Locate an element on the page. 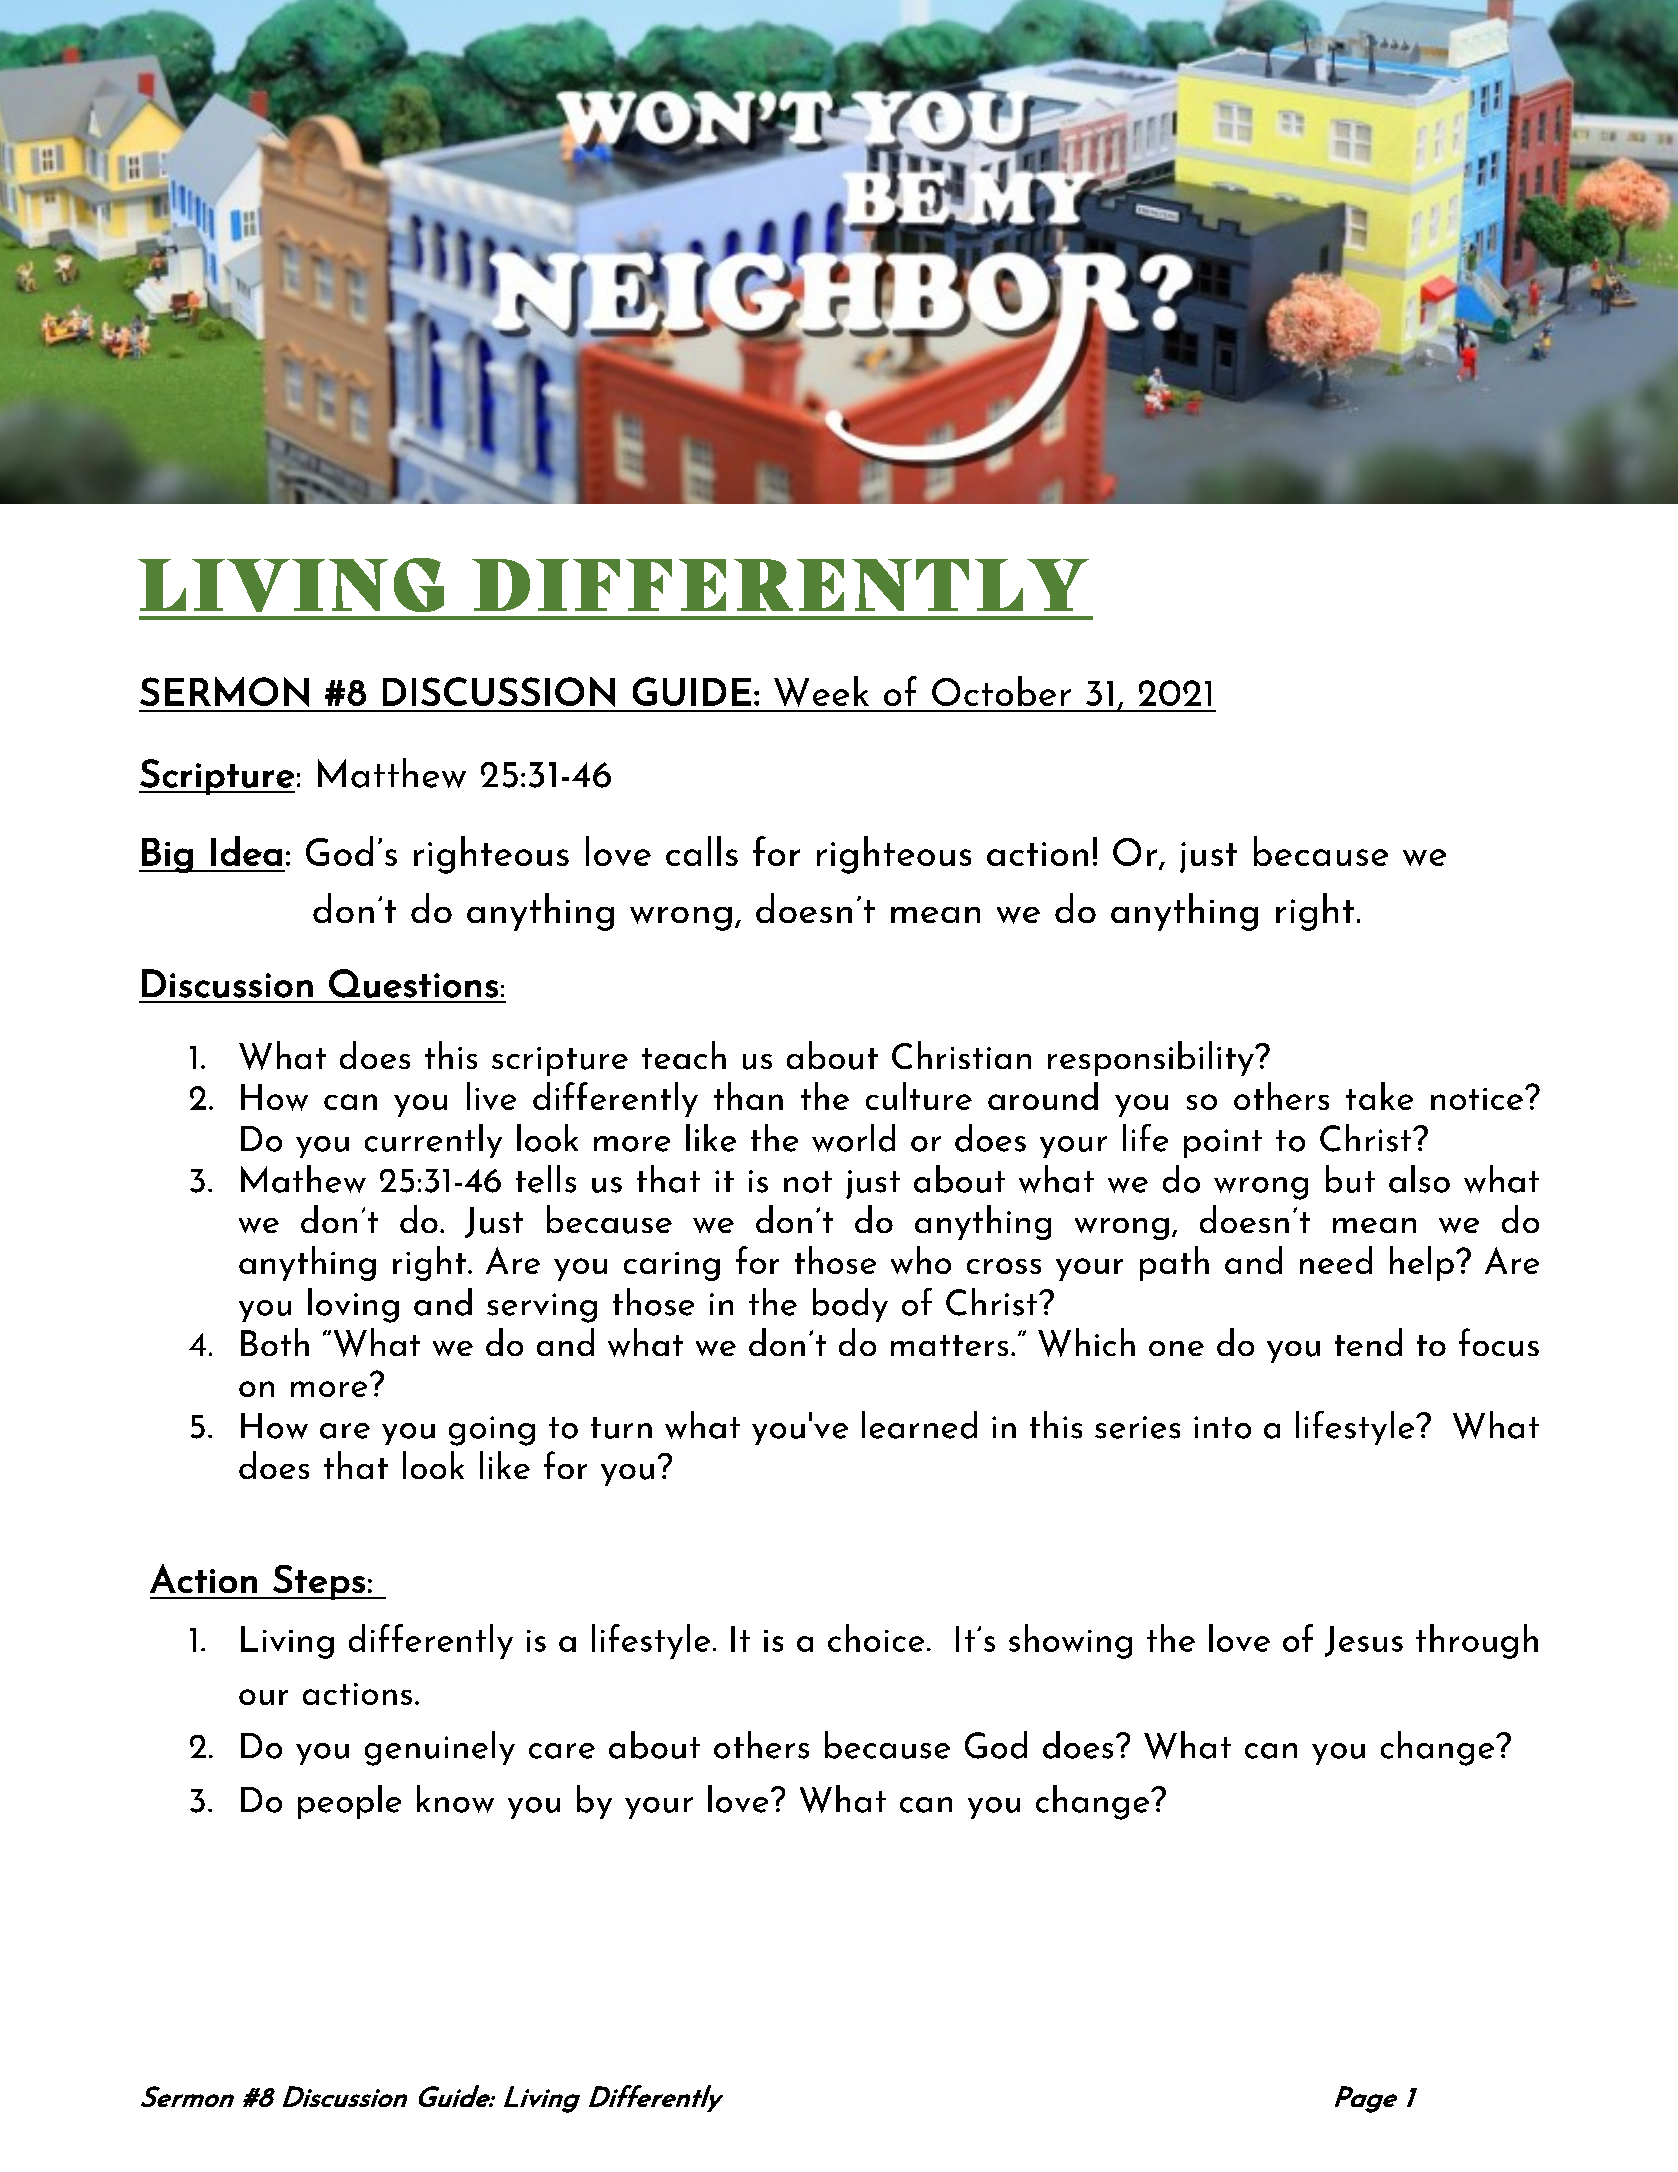 The height and width of the image is (2172, 1678). Matthew is located at coordinates (392, 773).
